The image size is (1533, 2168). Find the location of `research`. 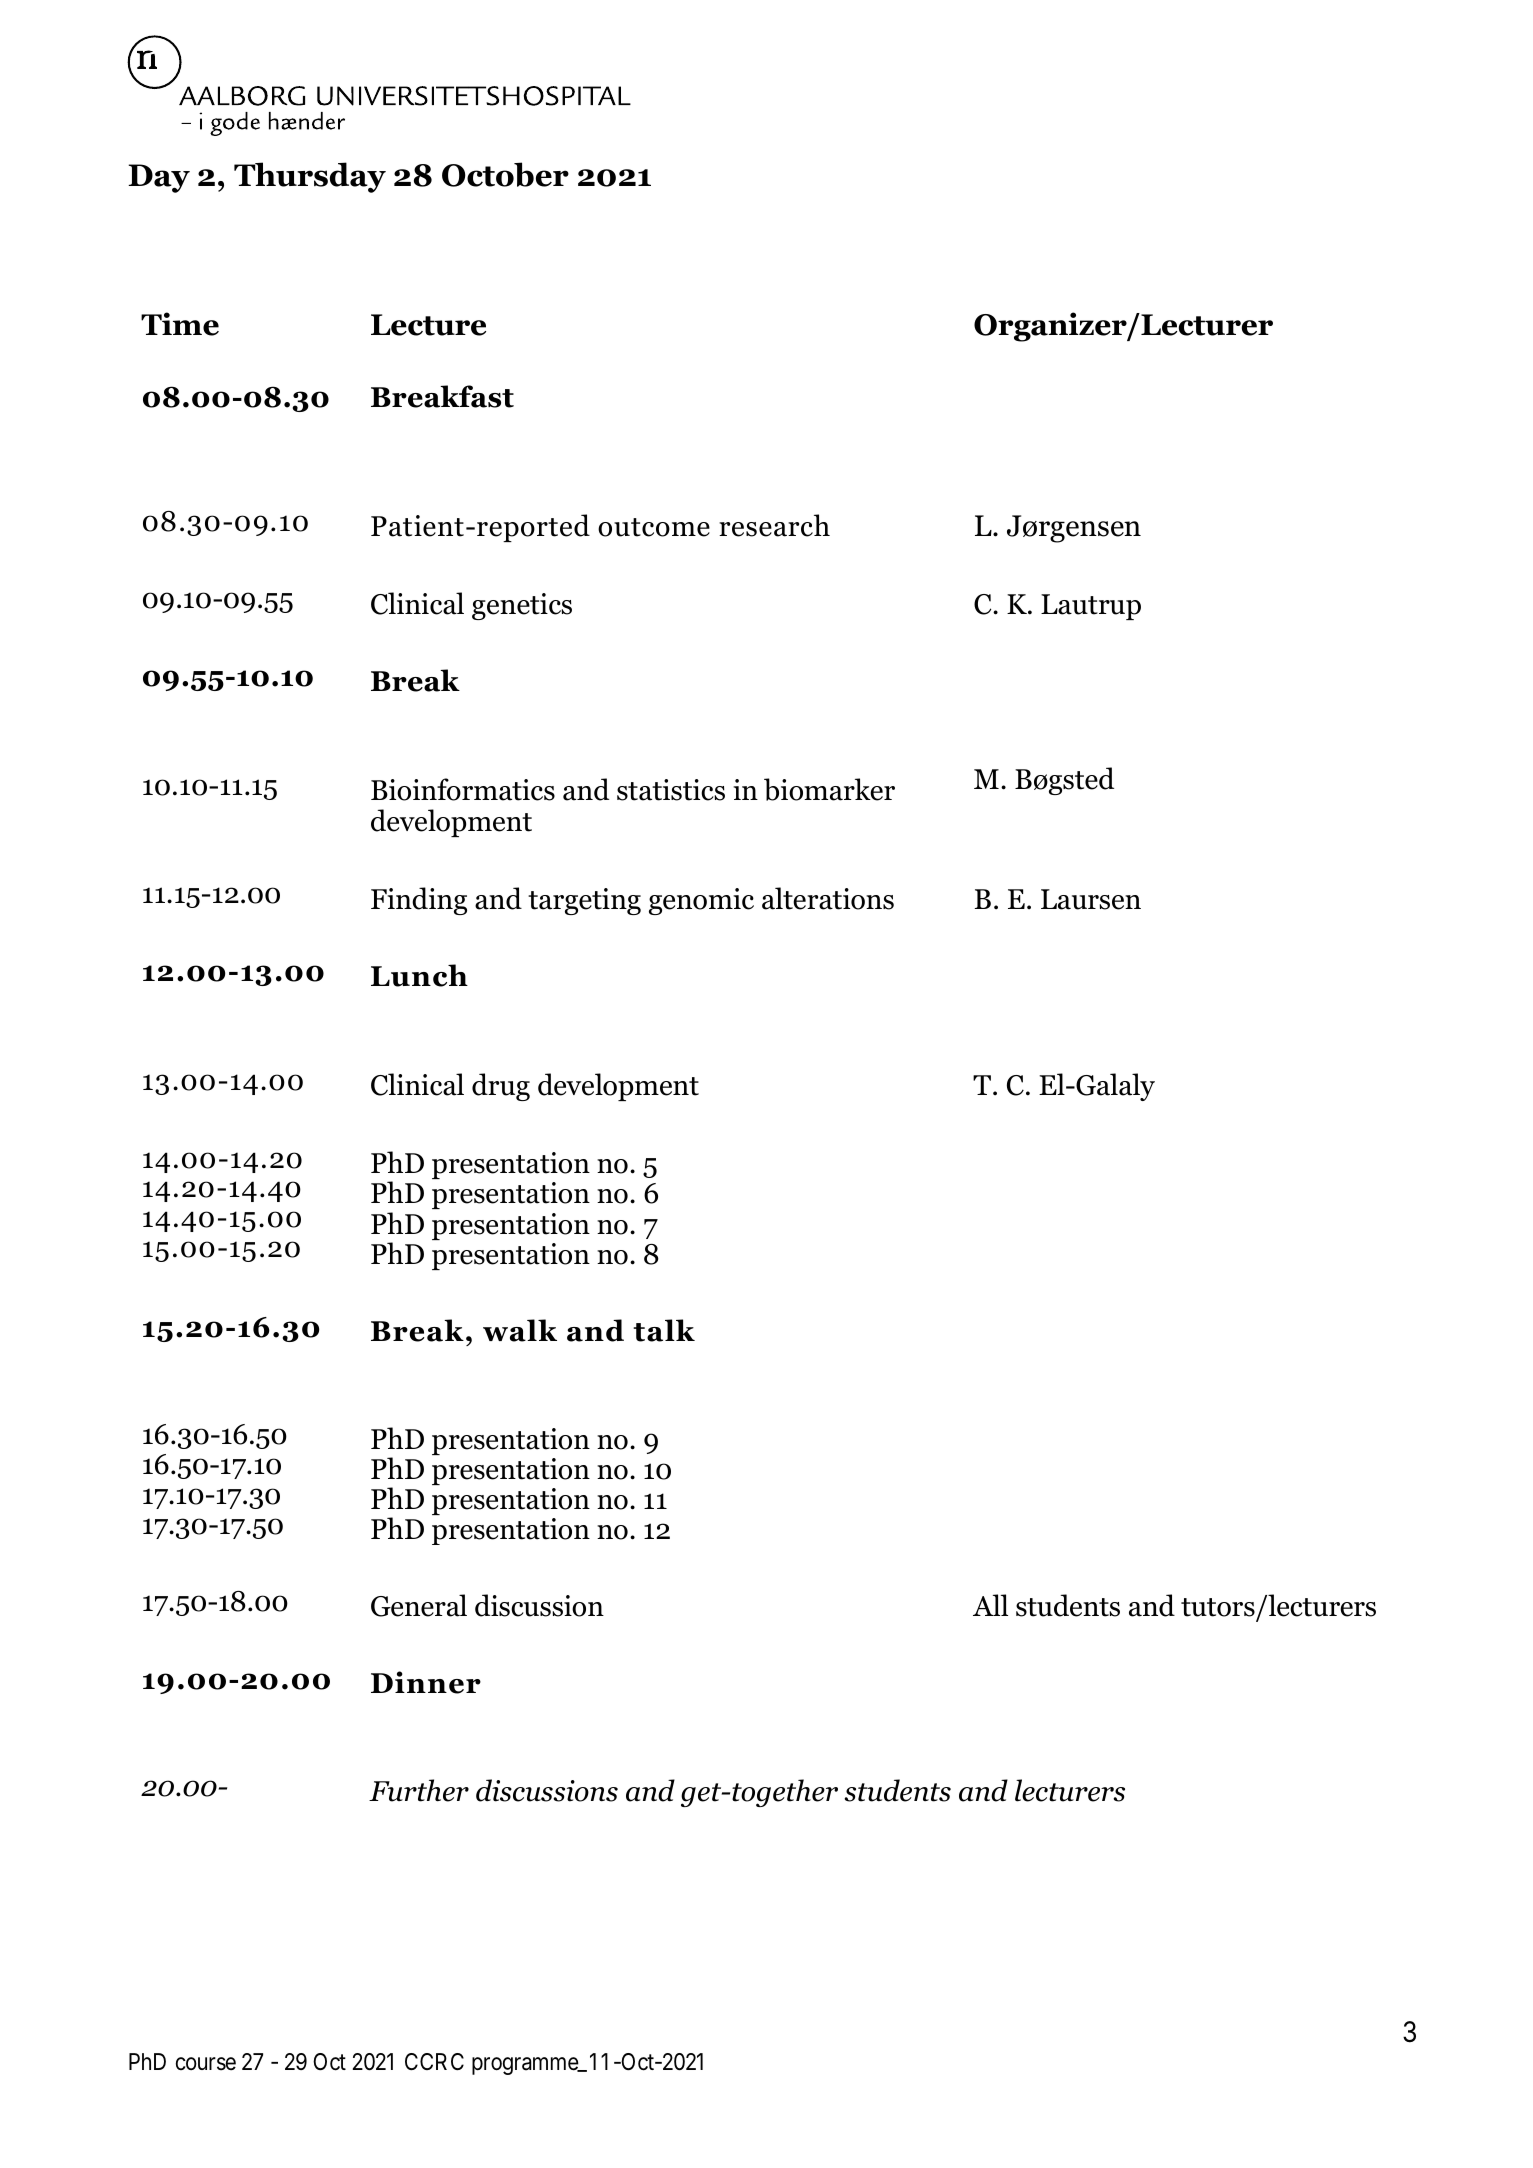

research is located at coordinates (774, 525).
